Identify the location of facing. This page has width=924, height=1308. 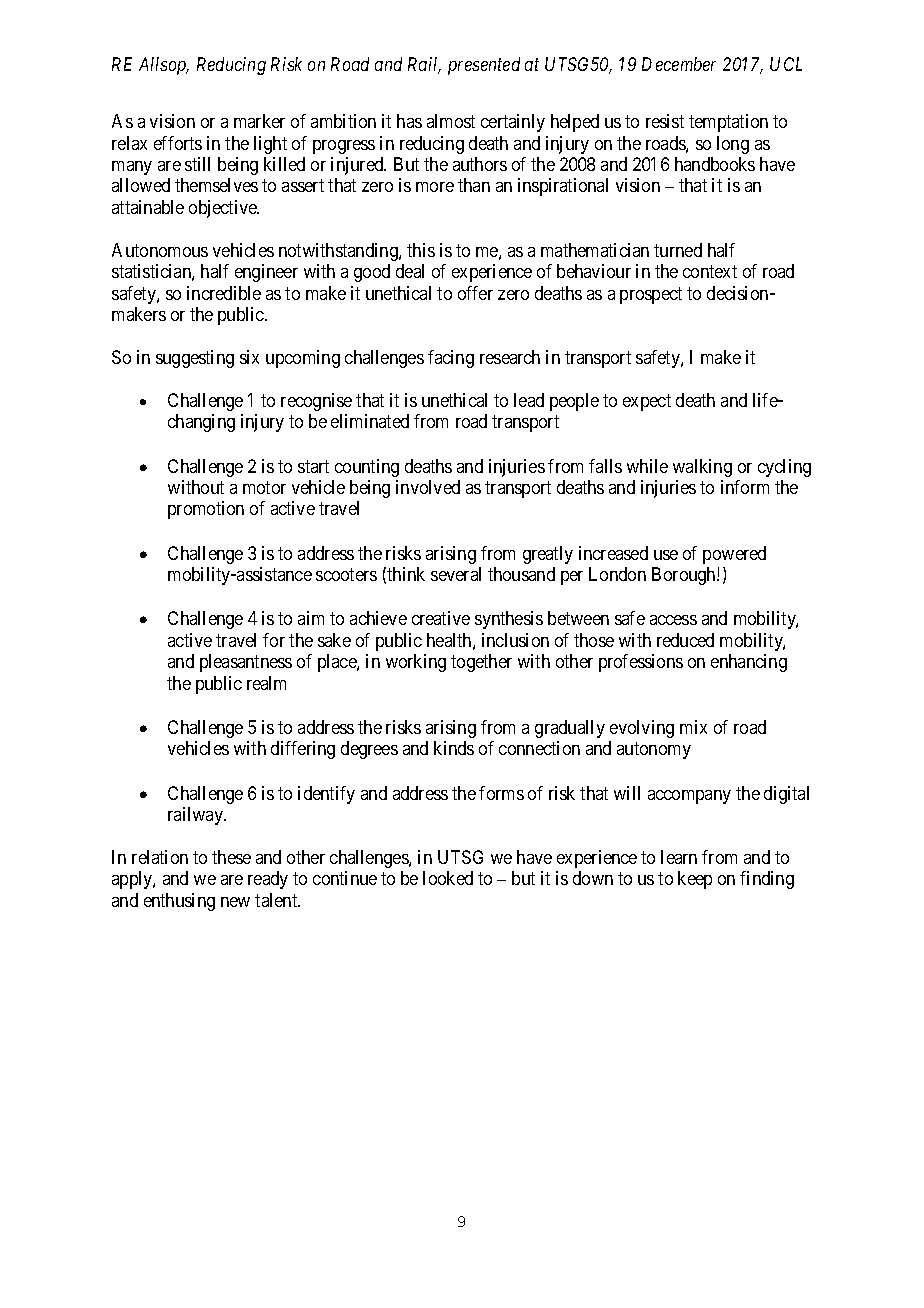
(451, 359).
